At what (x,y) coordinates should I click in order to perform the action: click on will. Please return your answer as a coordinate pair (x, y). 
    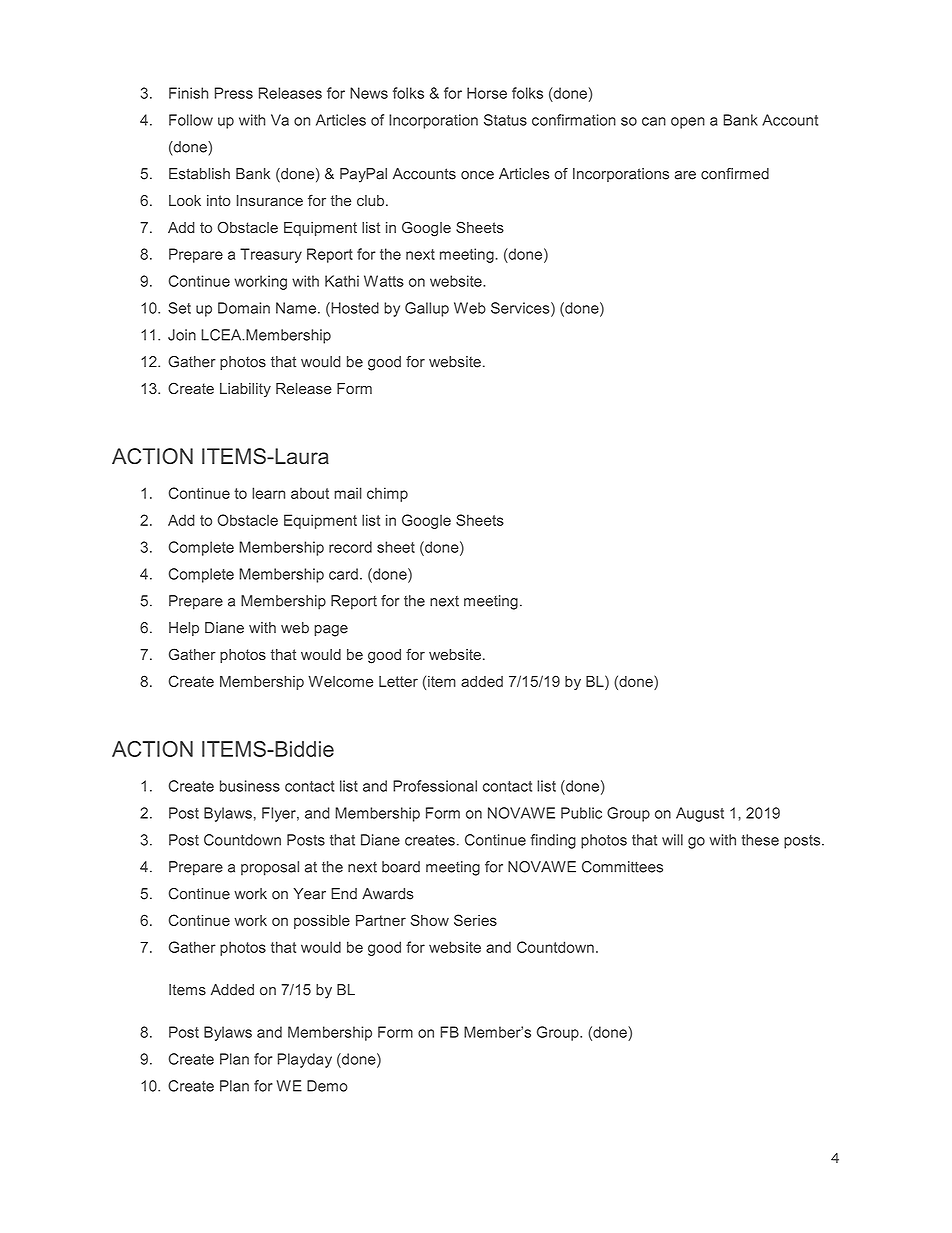
    Looking at the image, I should click on (672, 840).
